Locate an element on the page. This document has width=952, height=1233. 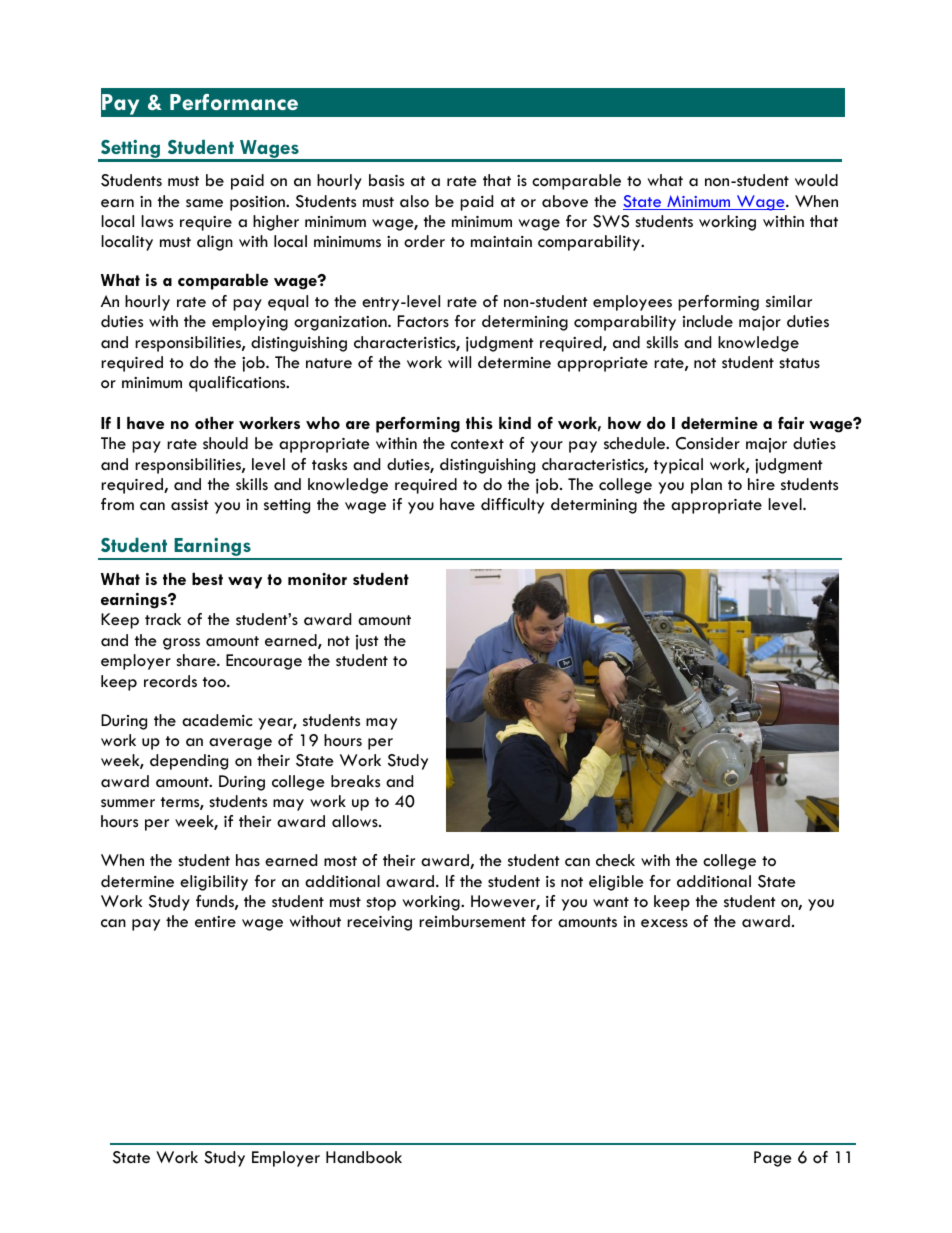
Handbook is located at coordinates (364, 1157).
